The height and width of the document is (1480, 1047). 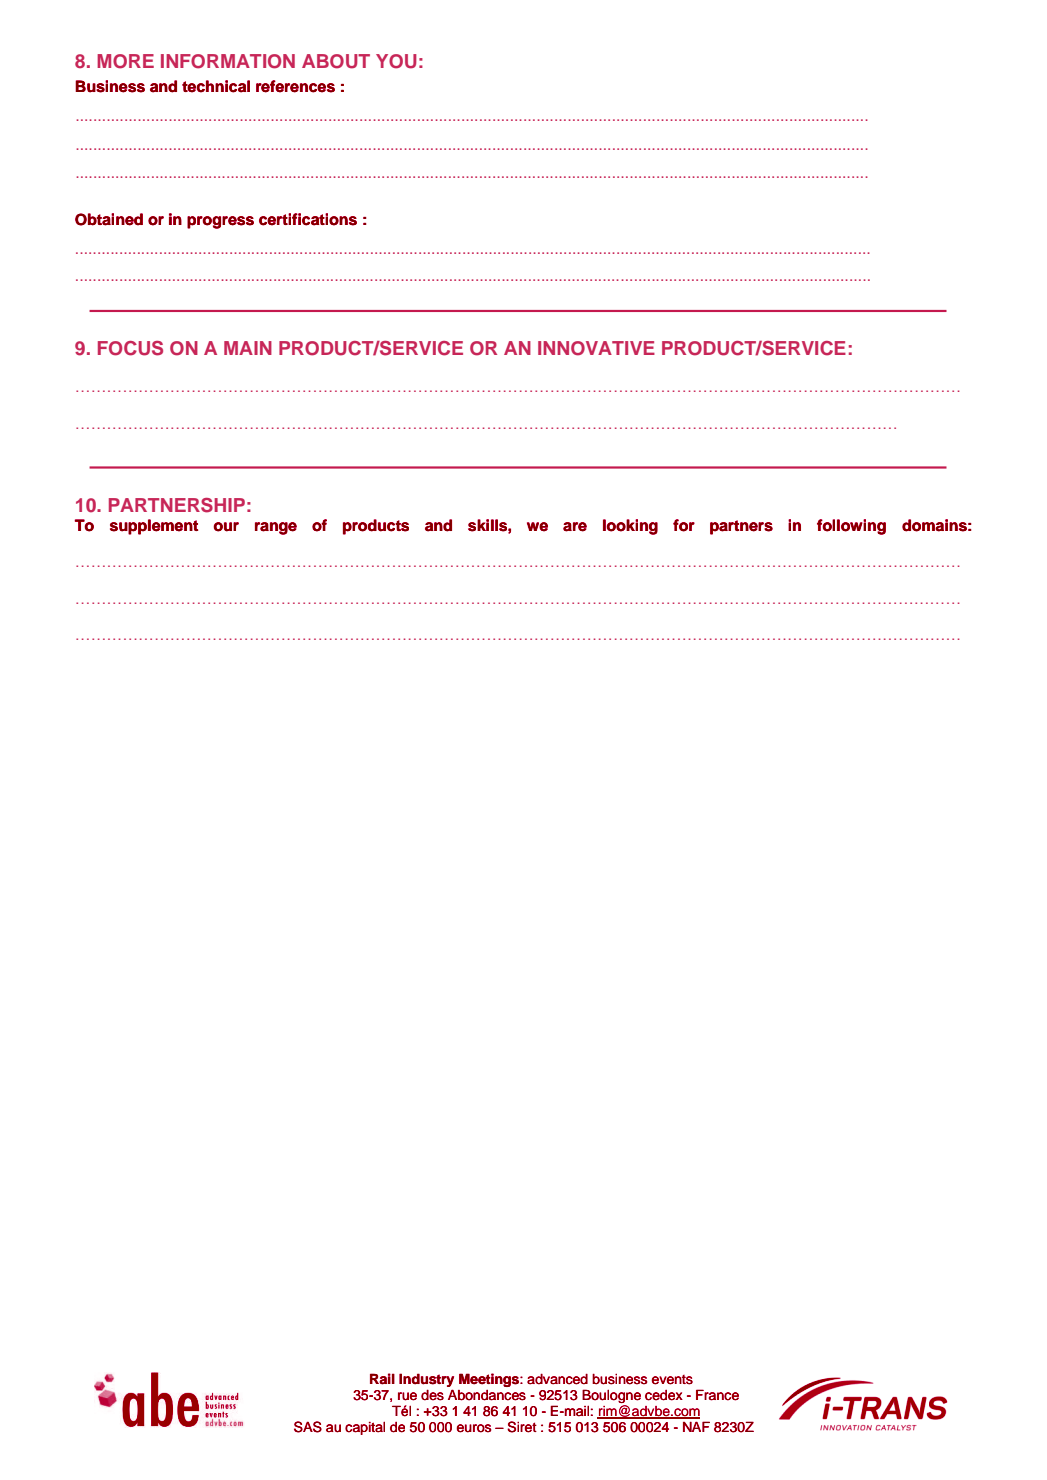 What do you see at coordinates (596, 348) in the document?
I see `INNOVATIVE` at bounding box center [596, 348].
